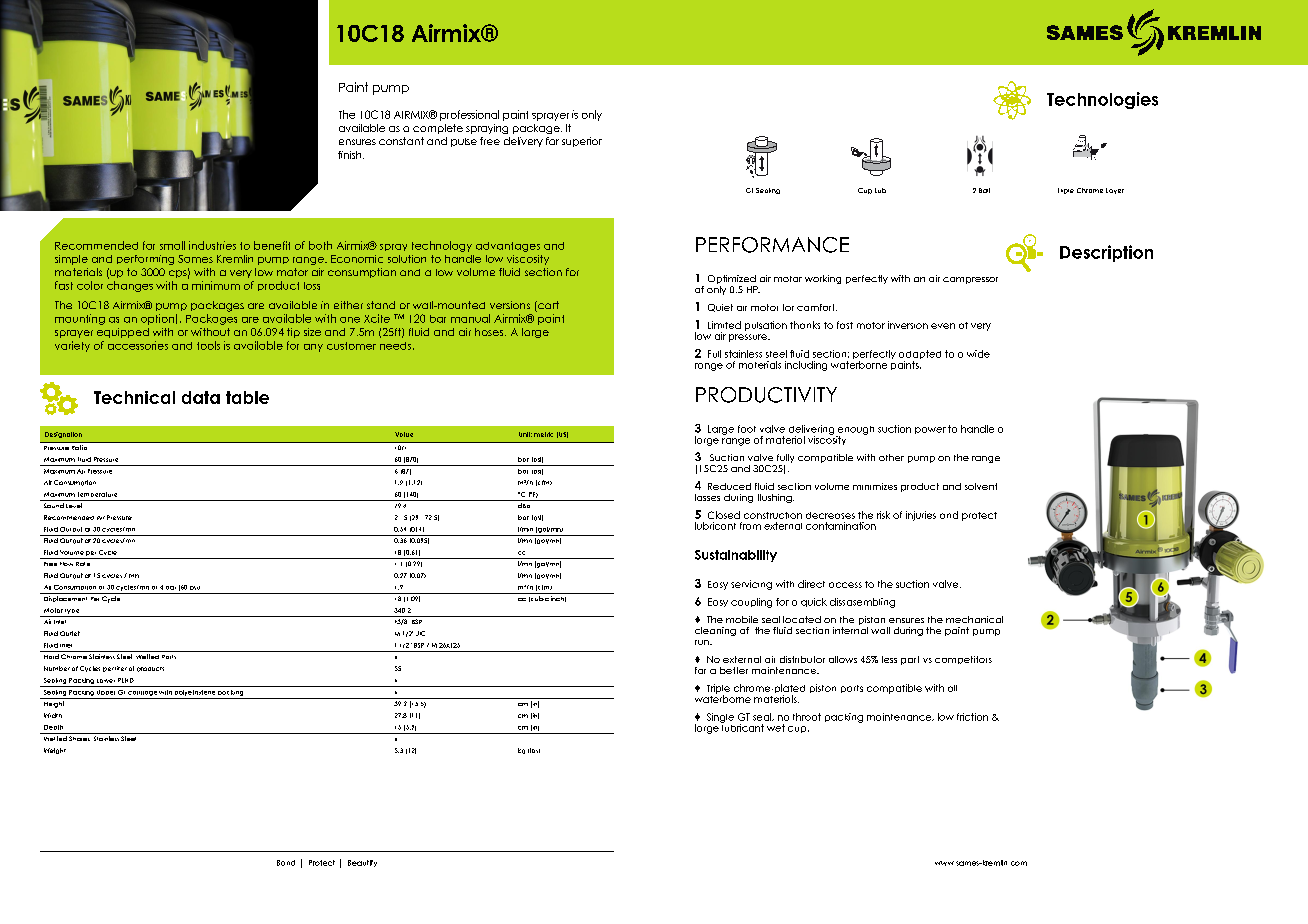 This screenshot has width=1308, height=924. I want to click on Type, so click(72, 611).
